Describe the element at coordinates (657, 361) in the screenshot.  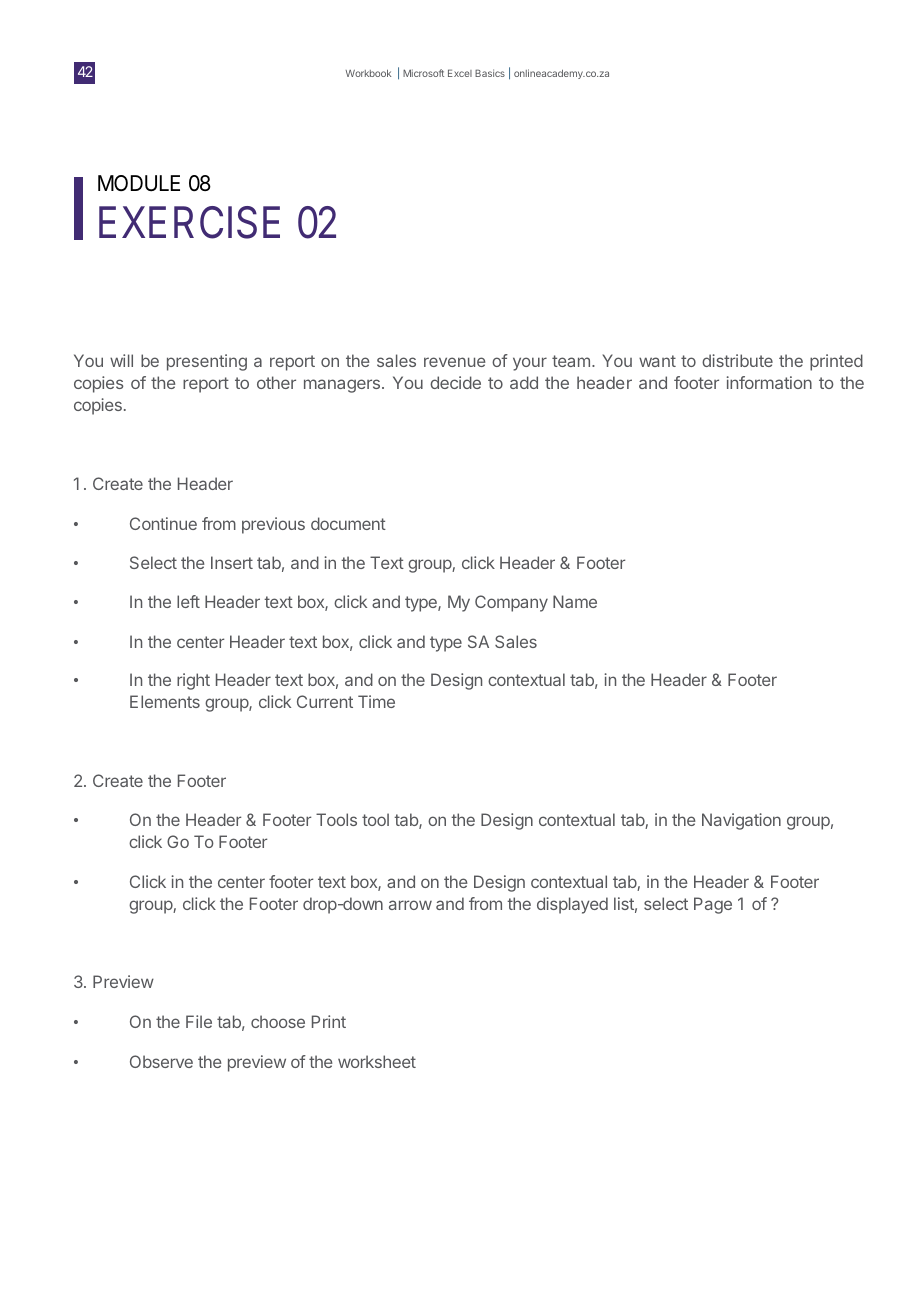
I see `want` at that location.
